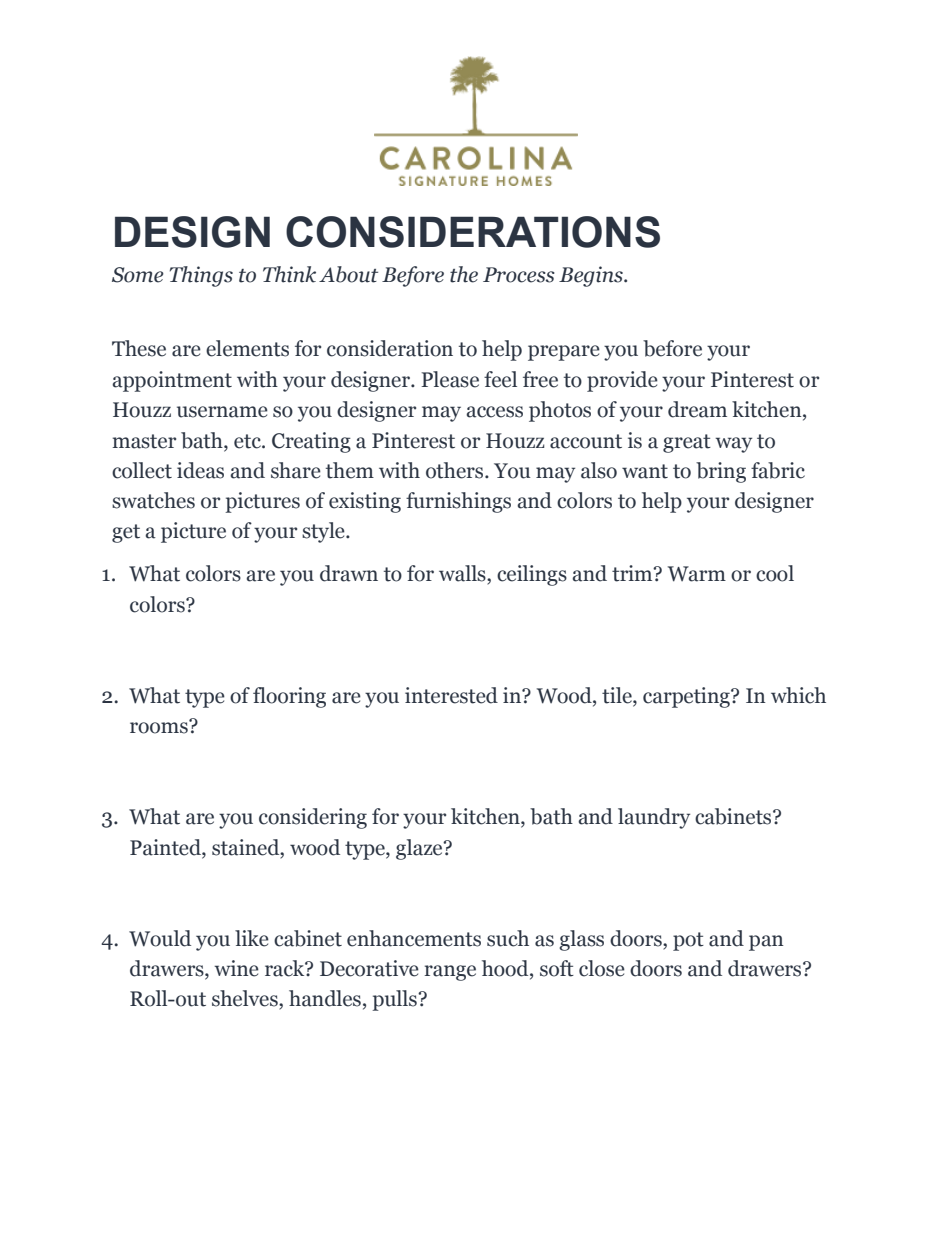 The width and height of the page is (952, 1233). What do you see at coordinates (592, 276) in the page?
I see `Begins` at bounding box center [592, 276].
